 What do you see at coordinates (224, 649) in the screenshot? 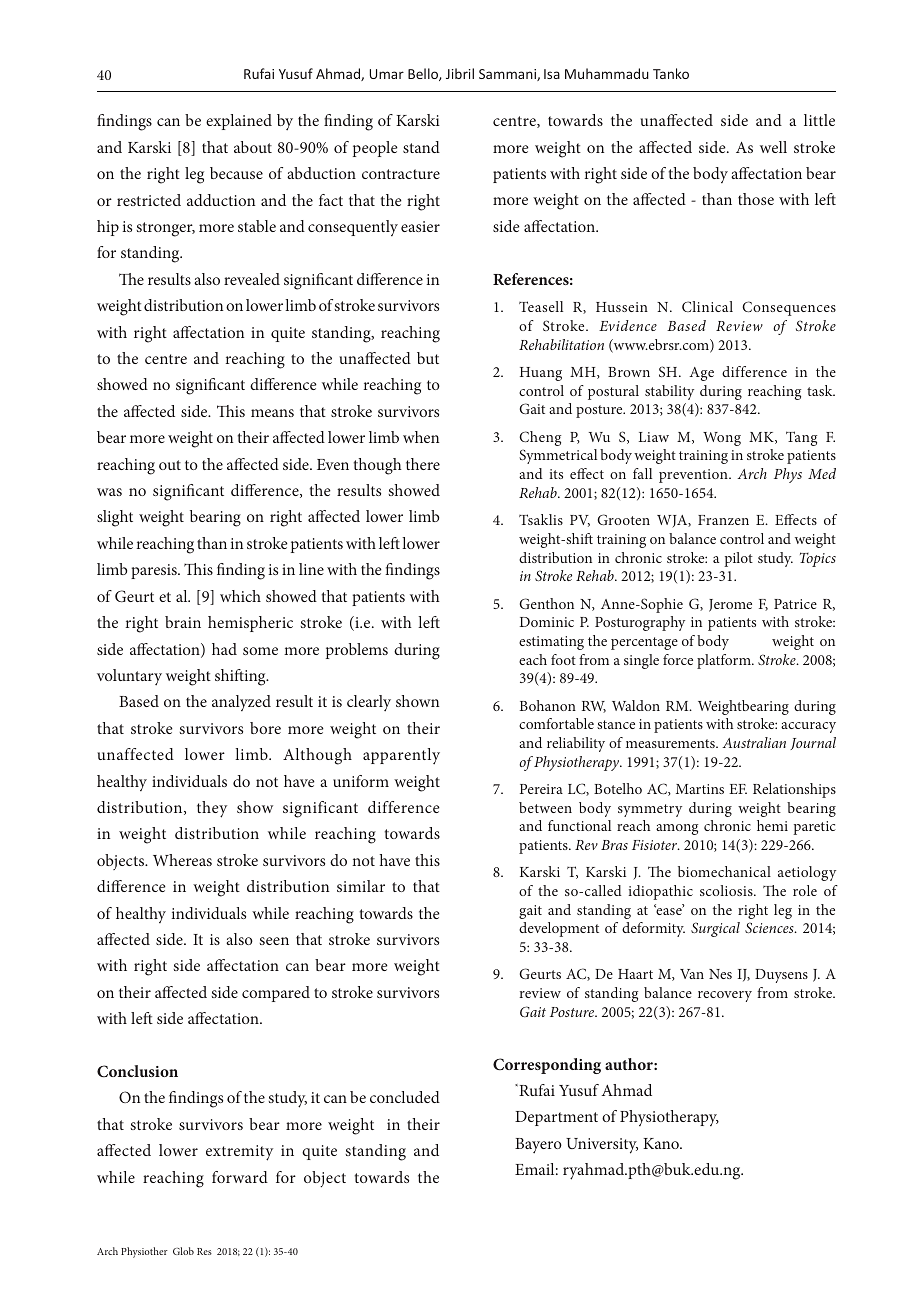
I see `had` at bounding box center [224, 649].
